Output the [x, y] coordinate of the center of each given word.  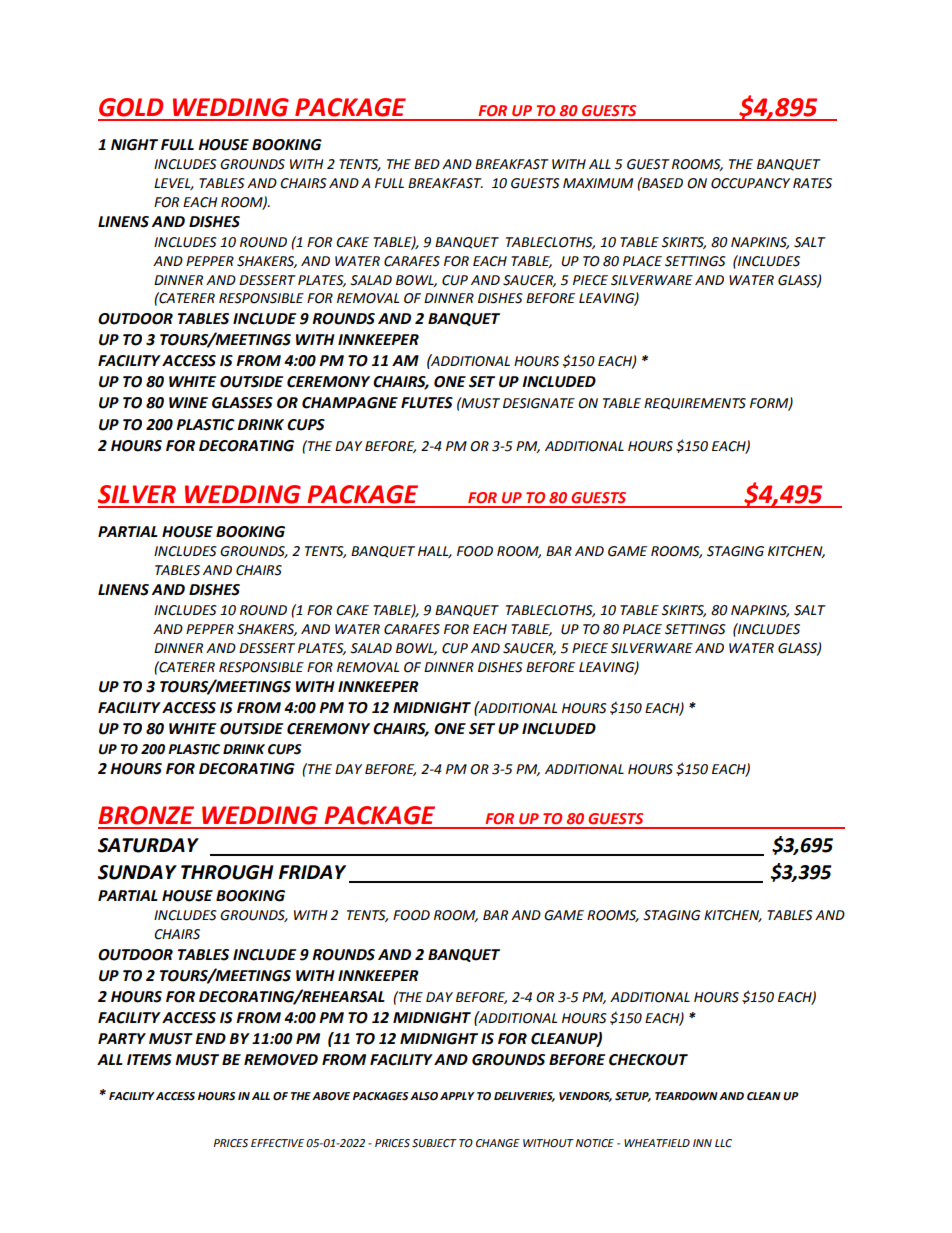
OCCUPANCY [750, 183]
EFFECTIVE [277, 1143]
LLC [723, 1143]
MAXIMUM [598, 183]
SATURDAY [148, 845]
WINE [188, 402]
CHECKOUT [648, 1060]
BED [427, 164]
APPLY [457, 1096]
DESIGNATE [539, 403]
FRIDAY [312, 872]
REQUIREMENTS [695, 404]
